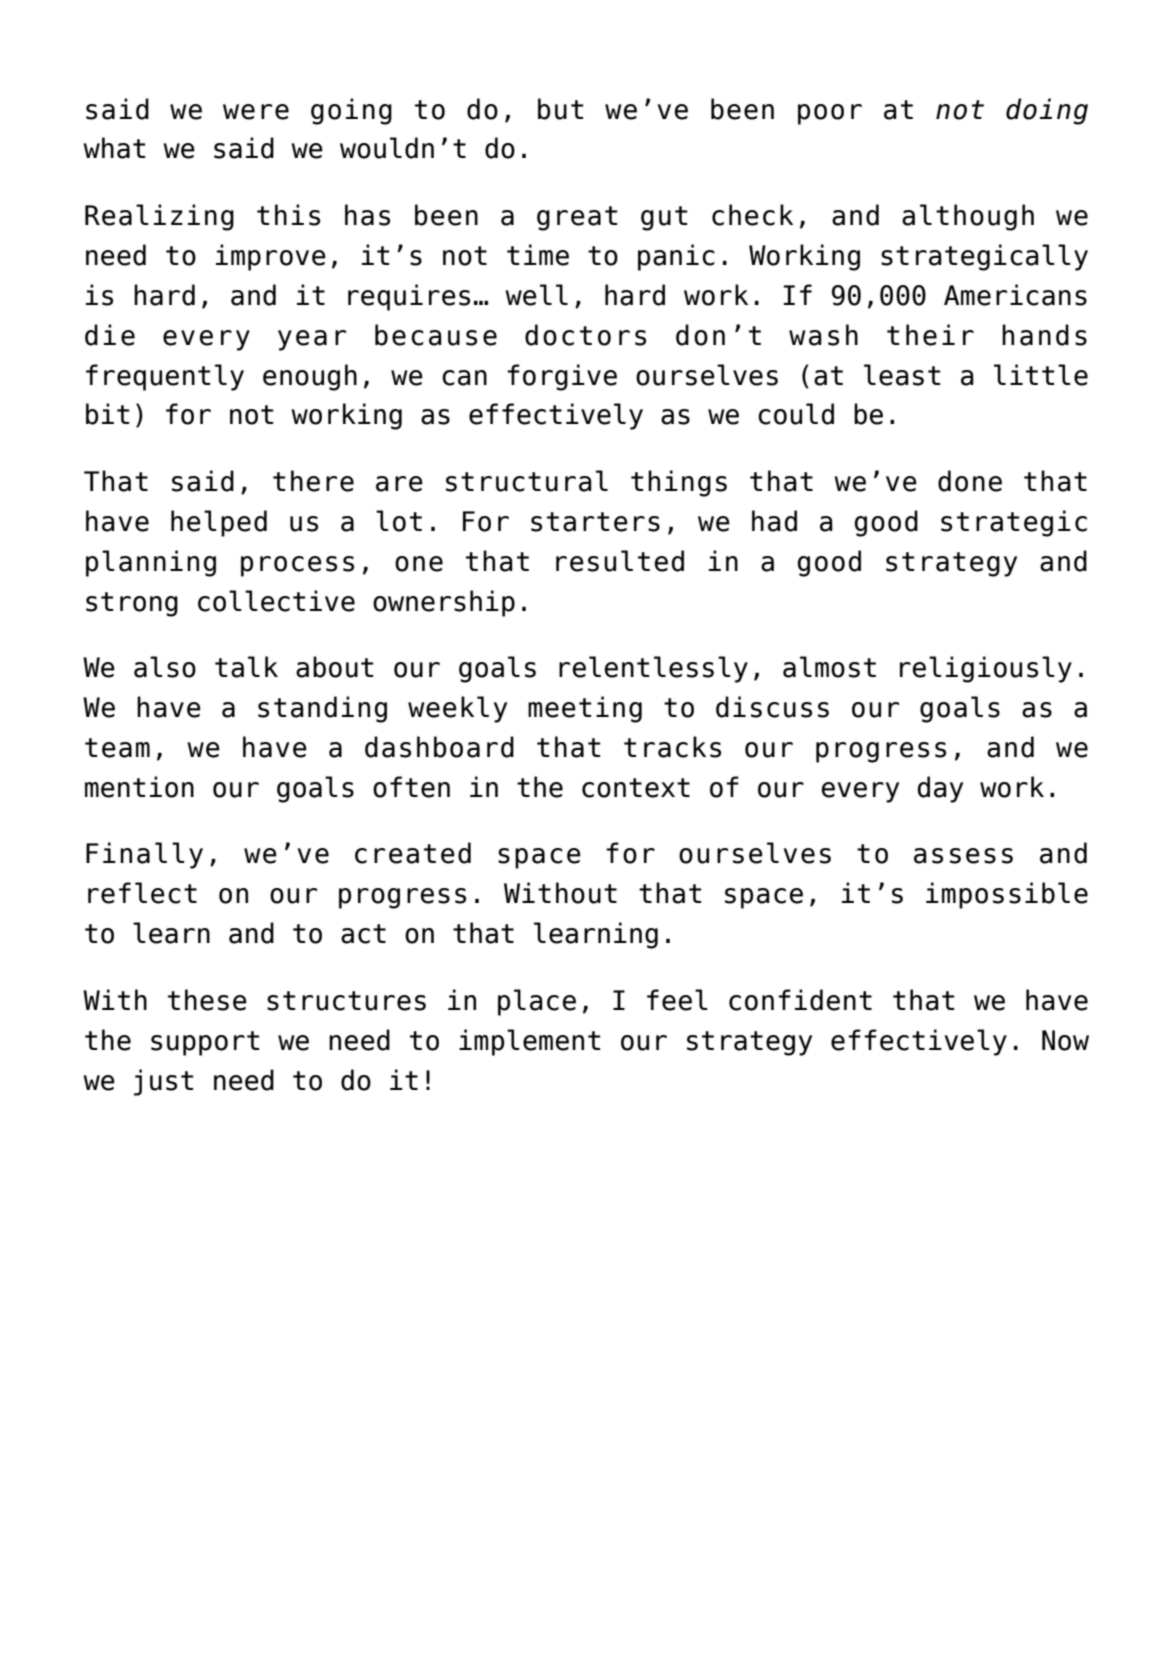 The image size is (1173, 1659). What do you see at coordinates (561, 109) in the screenshot?
I see `but` at bounding box center [561, 109].
